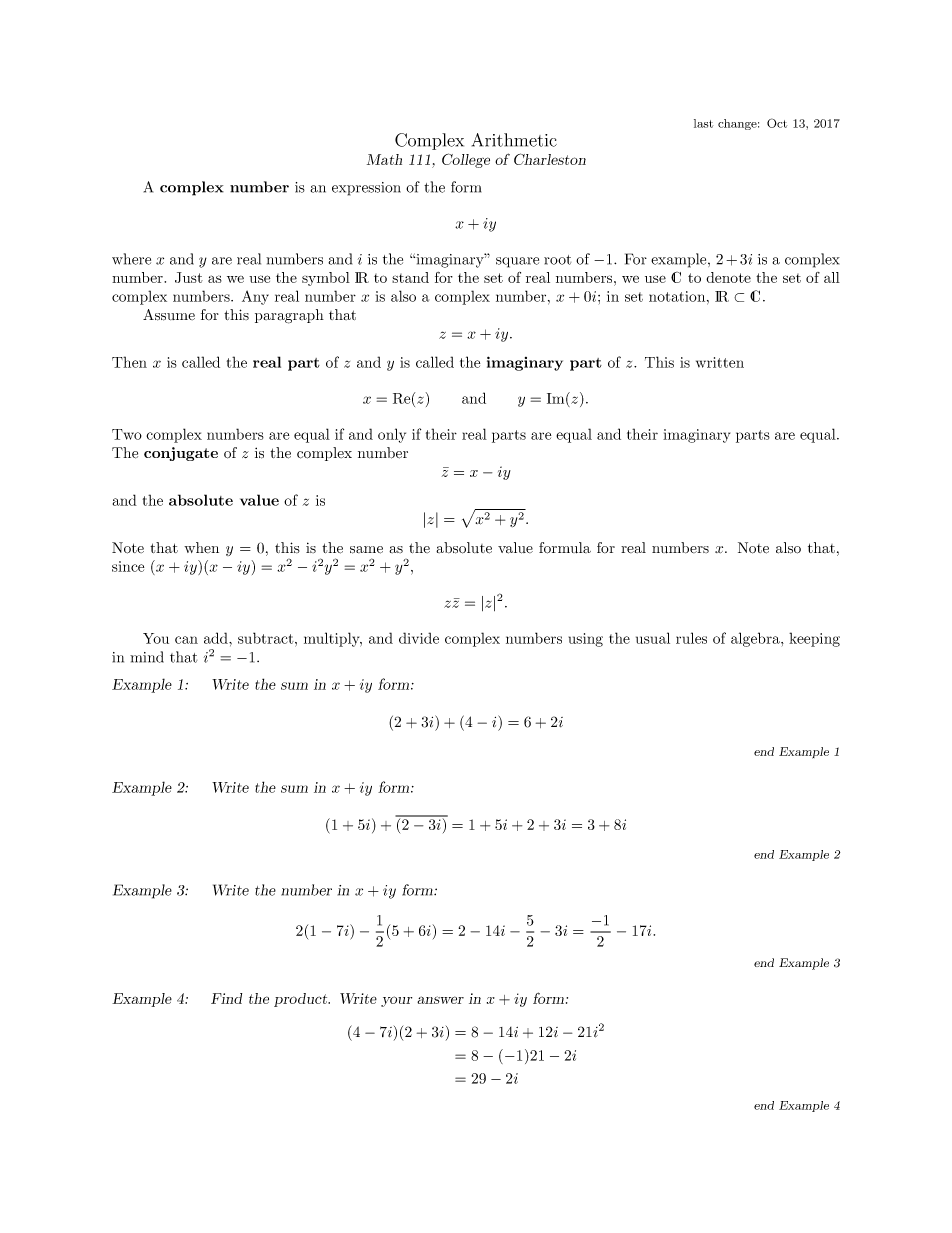 Image resolution: width=952 pixels, height=1233 pixels. Describe the element at coordinates (366, 189) in the image. I see `expression` at that location.
